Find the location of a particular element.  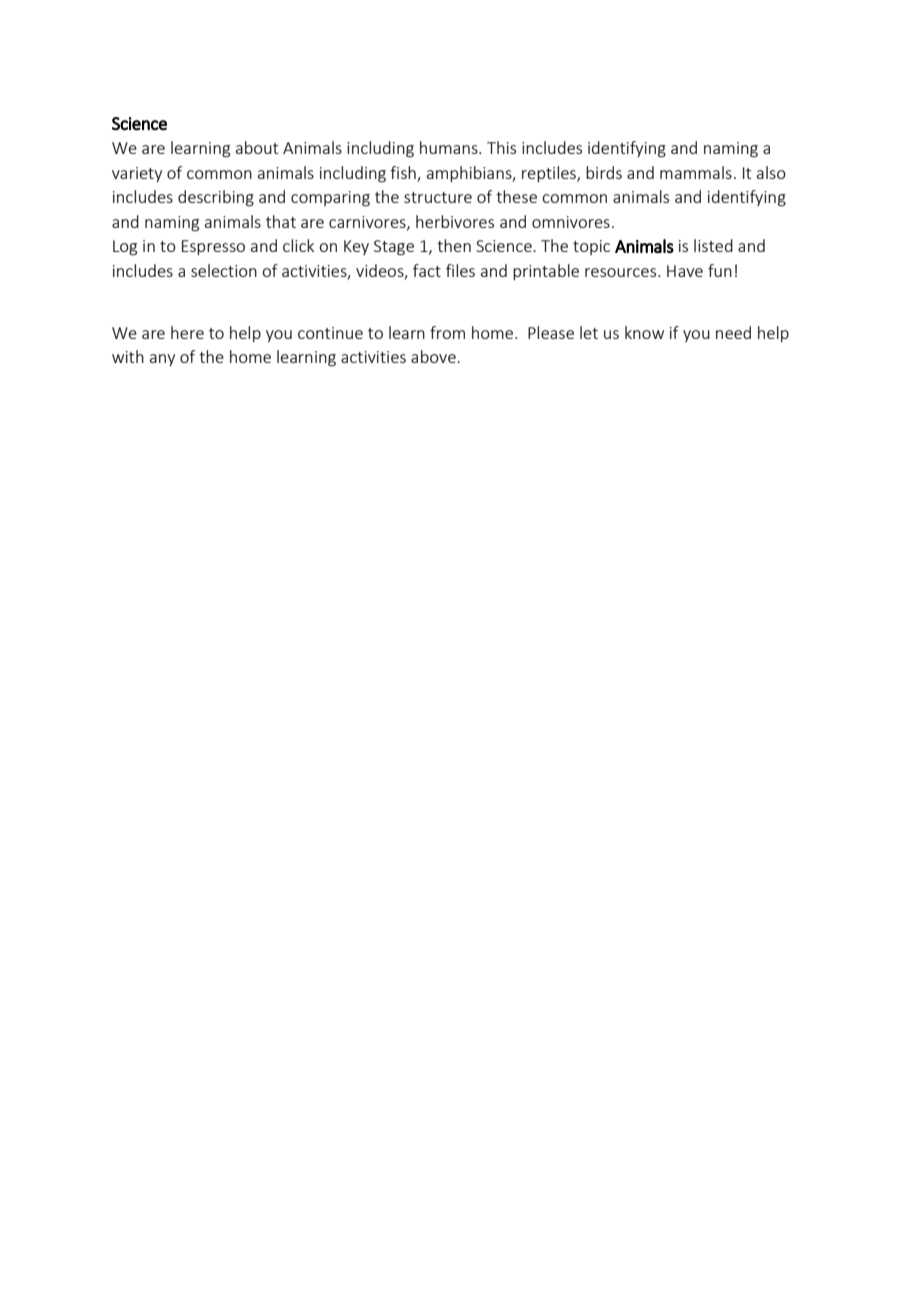

above is located at coordinates (434, 356).
